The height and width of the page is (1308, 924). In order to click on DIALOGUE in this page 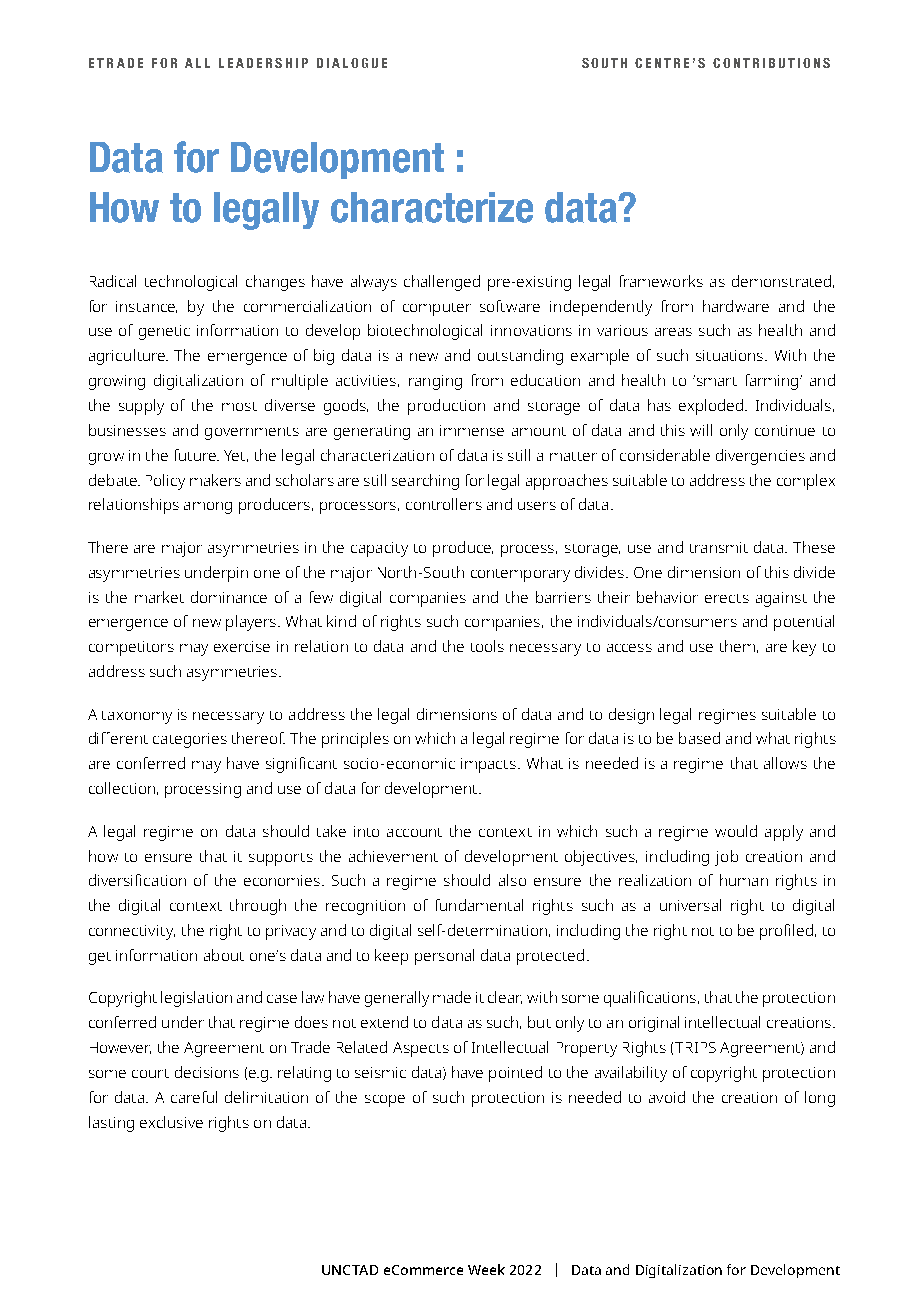, I will do `click(352, 63)`.
